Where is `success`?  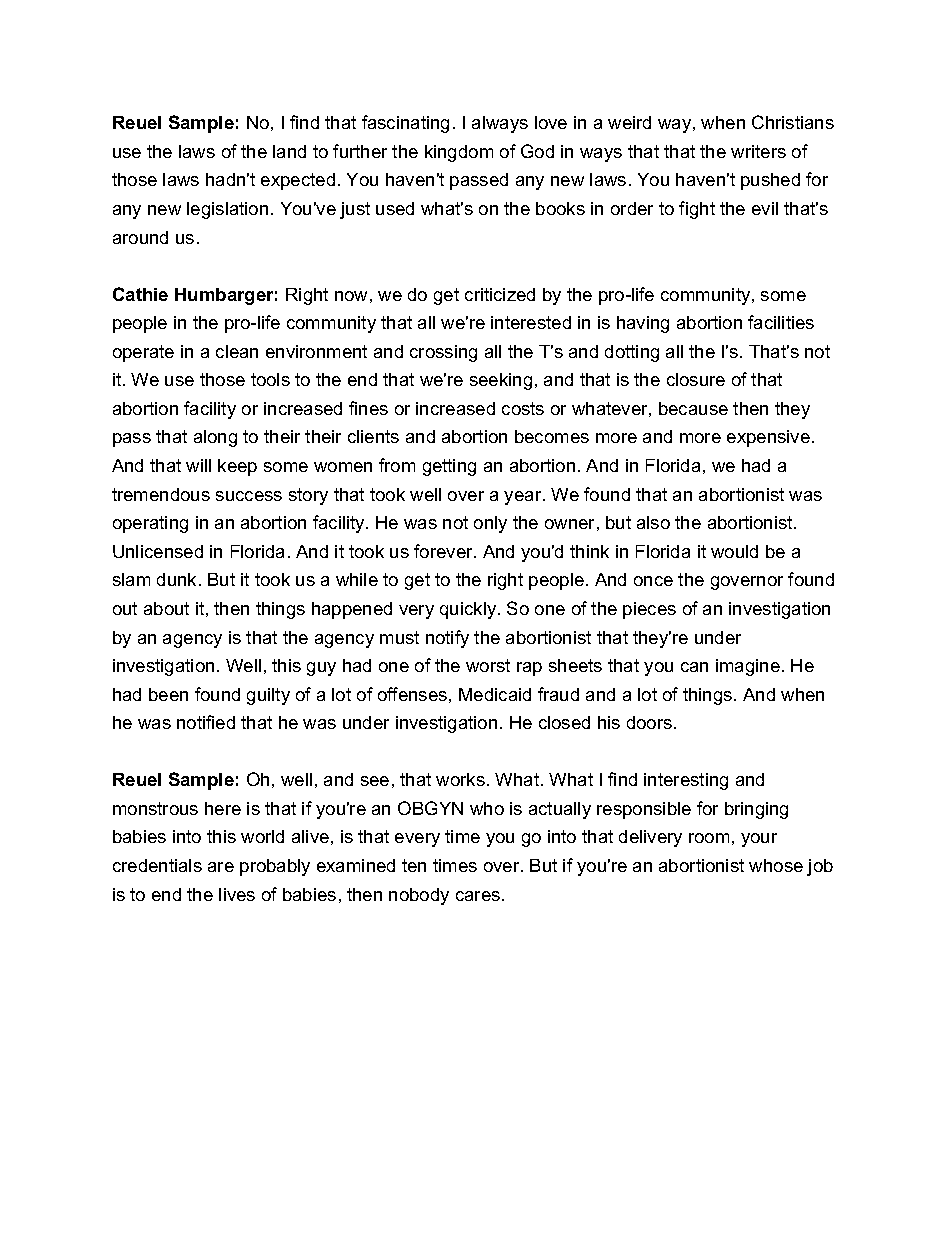 success is located at coordinates (249, 496).
